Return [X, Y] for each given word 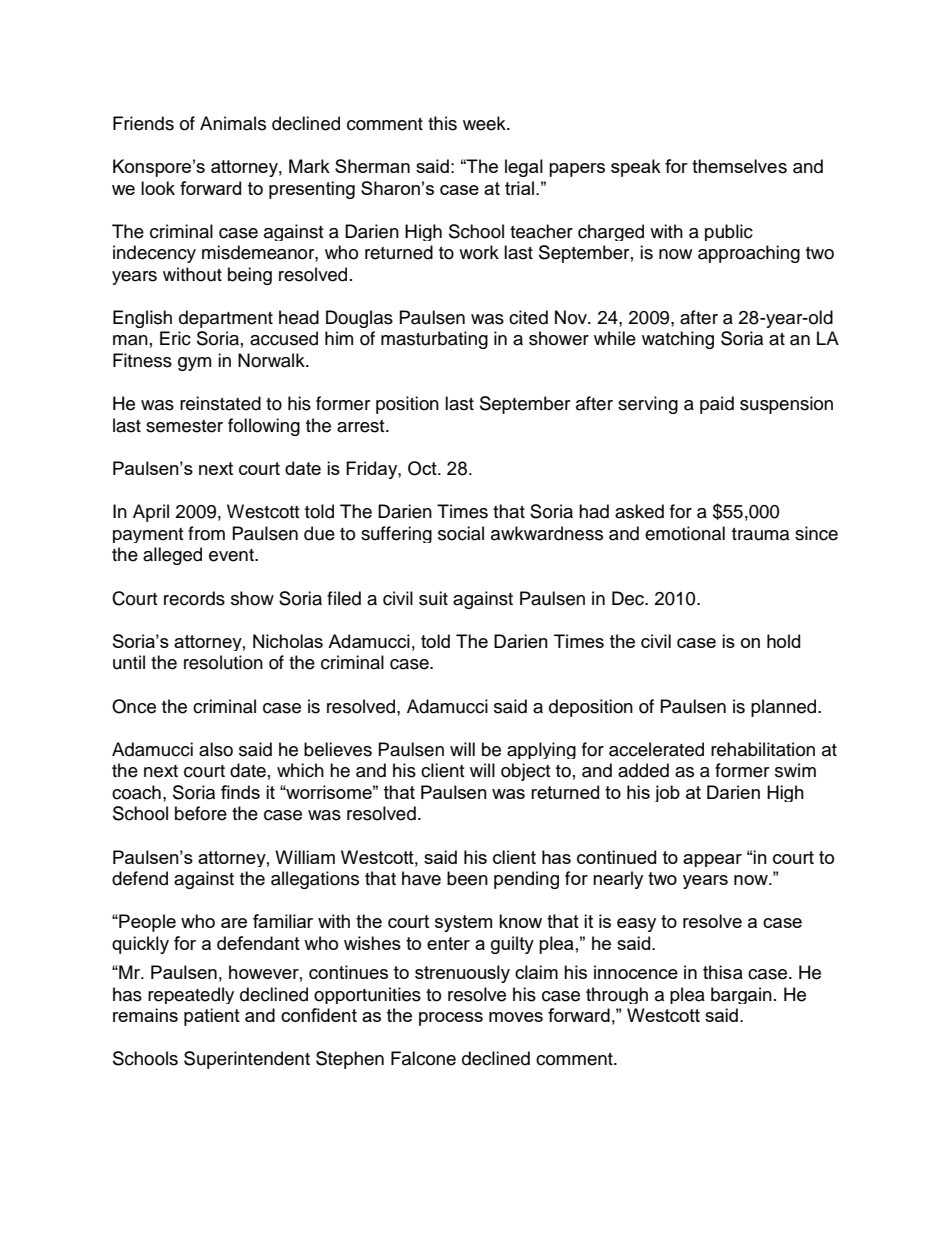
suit [433, 598]
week [485, 123]
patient [212, 1017]
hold [783, 641]
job [667, 793]
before [201, 813]
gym [194, 364]
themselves [739, 166]
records [194, 598]
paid [717, 405]
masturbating [434, 340]
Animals [233, 123]
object [525, 772]
